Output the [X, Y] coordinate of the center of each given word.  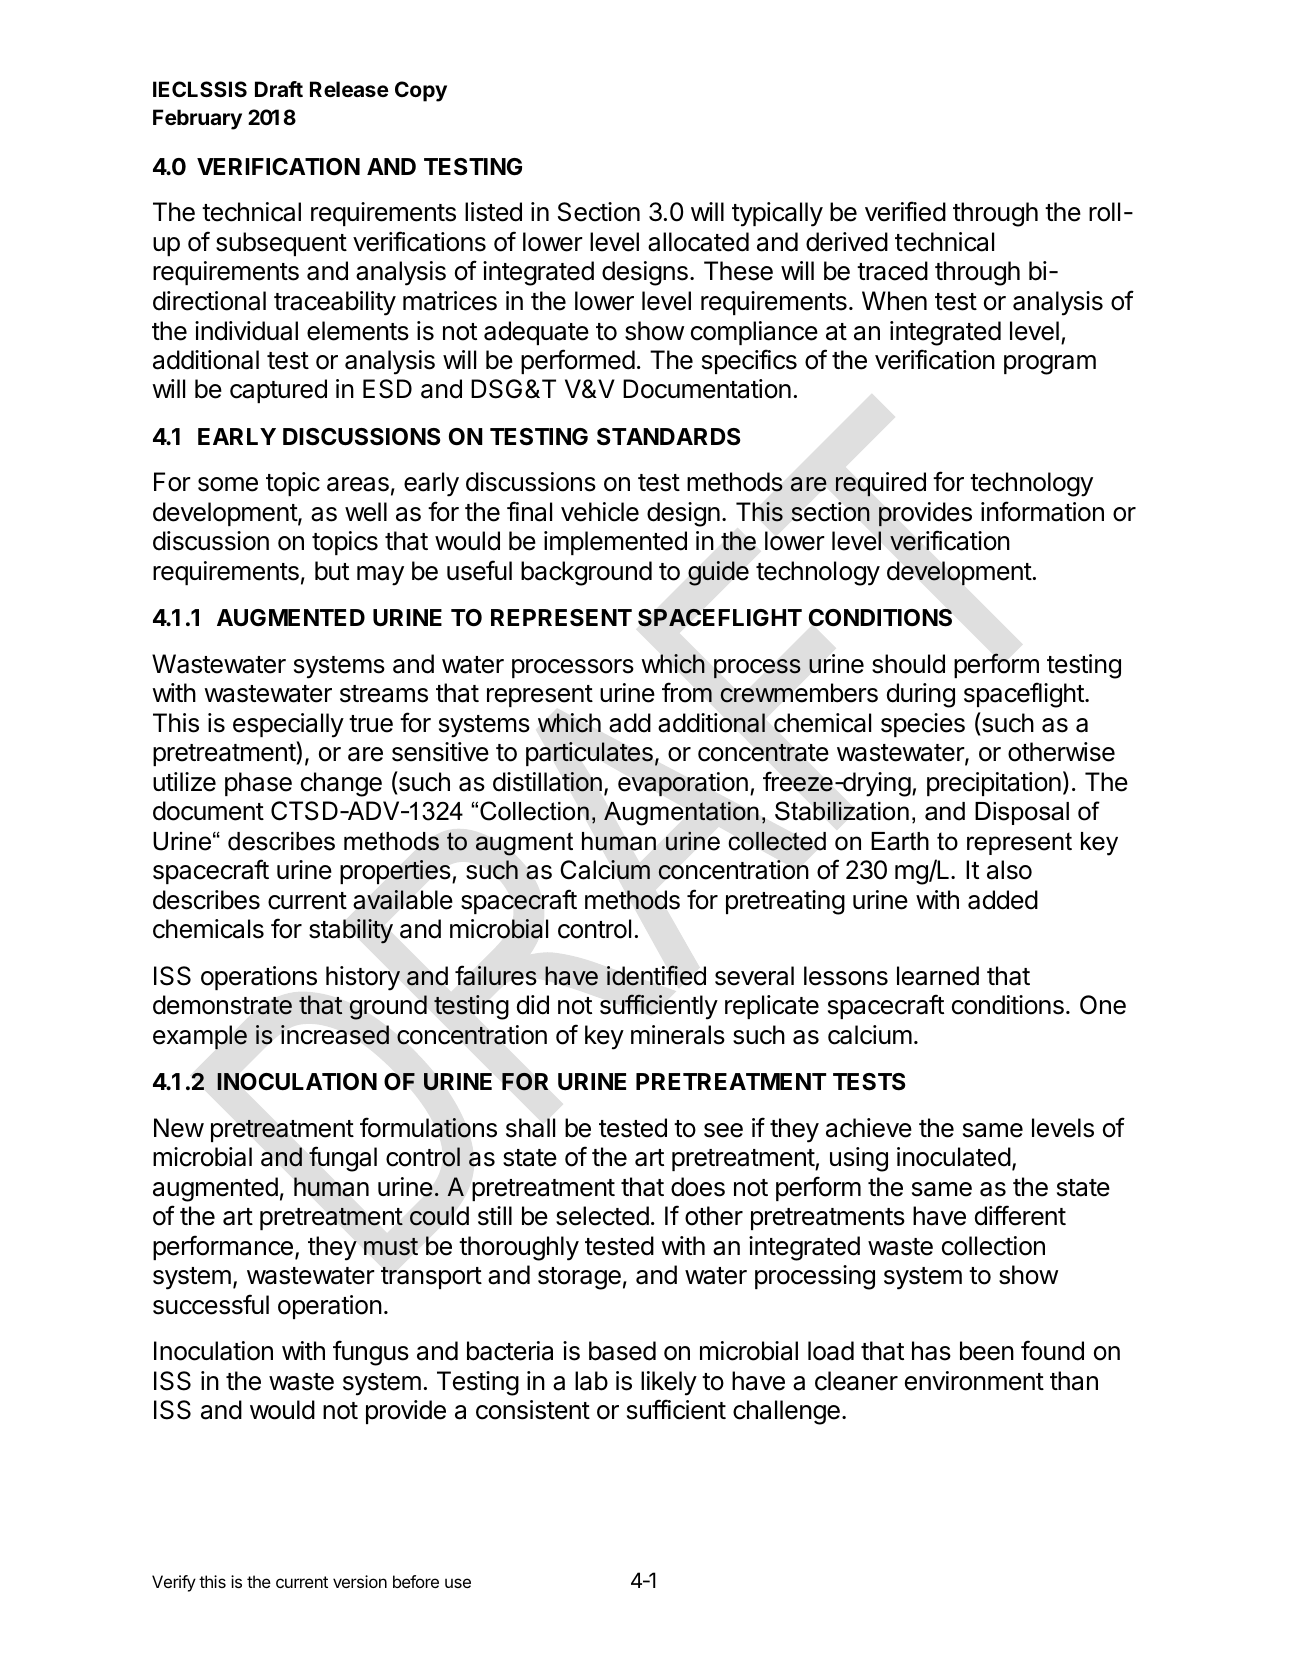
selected [602, 1216]
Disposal [1022, 813]
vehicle [600, 512]
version [360, 1581]
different [1020, 1215]
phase [258, 784]
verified [905, 211]
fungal [343, 1159]
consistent [533, 1410]
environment [974, 1381]
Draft [279, 89]
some [228, 484]
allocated [698, 242]
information [1042, 511]
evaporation [683, 784]
